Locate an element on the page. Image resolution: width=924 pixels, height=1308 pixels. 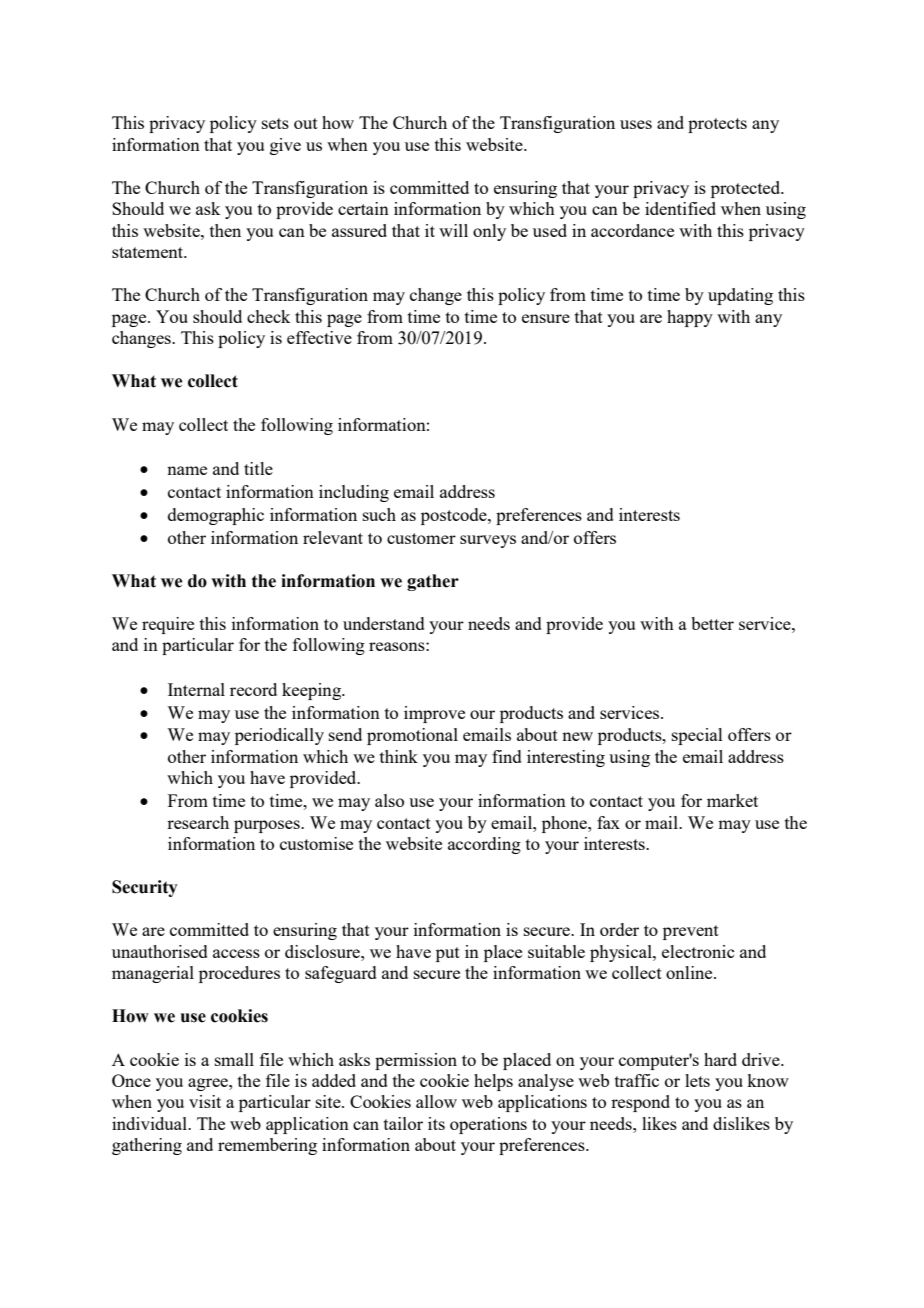
better is located at coordinates (712, 623).
